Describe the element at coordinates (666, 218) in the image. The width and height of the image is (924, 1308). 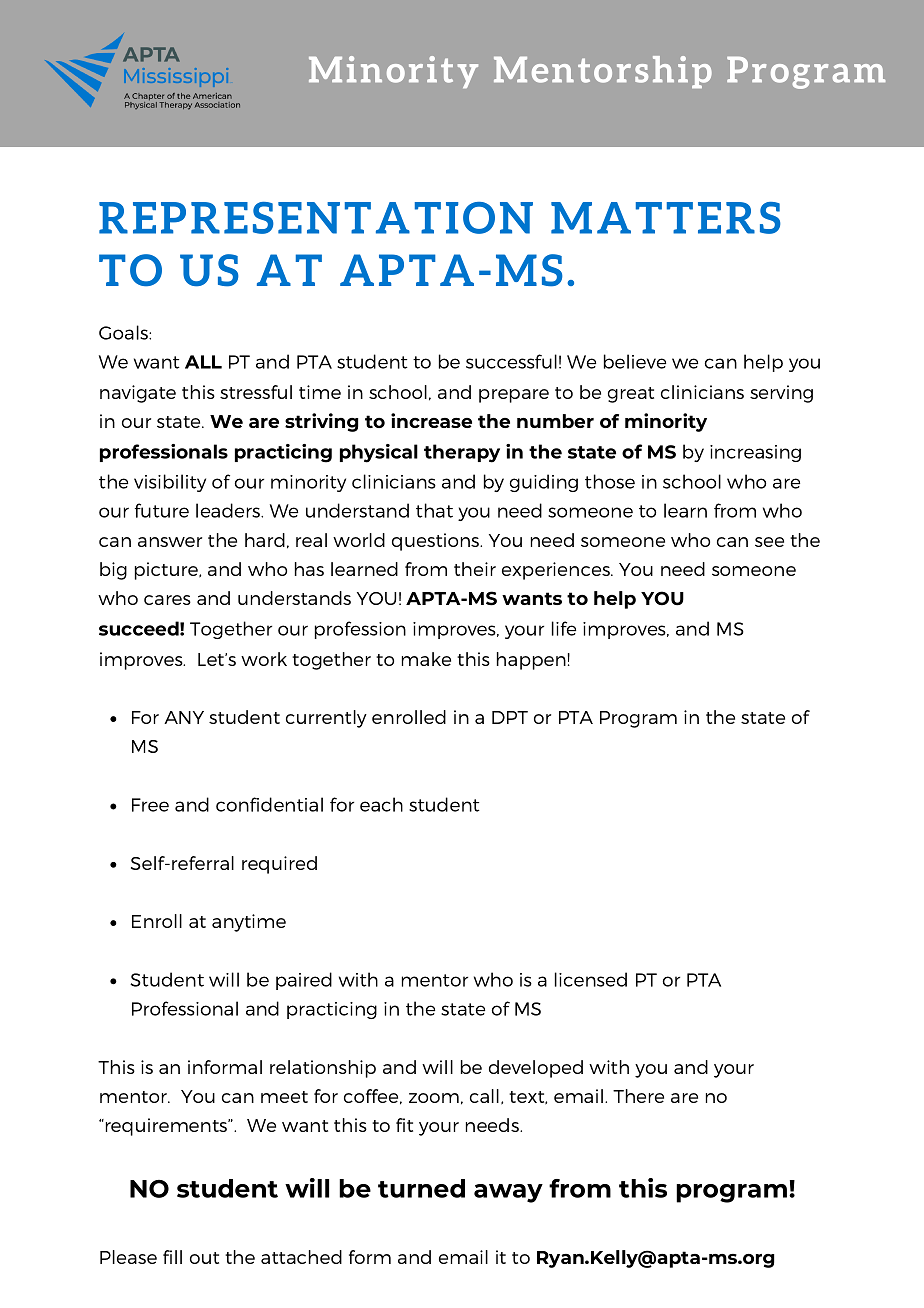
I see `MATTERS` at that location.
